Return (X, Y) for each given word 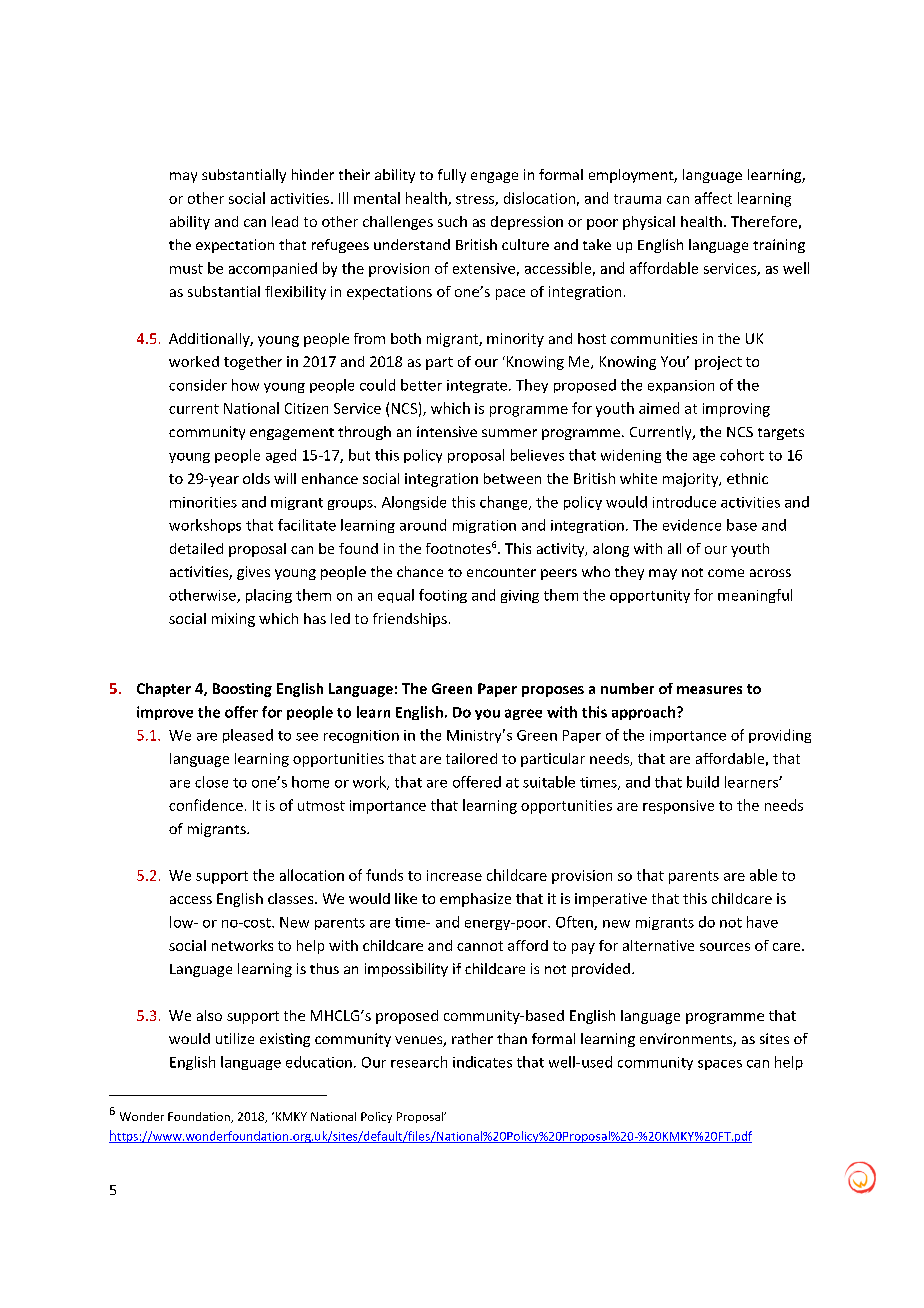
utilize (235, 1038)
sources (725, 947)
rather (472, 1038)
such (452, 221)
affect (713, 198)
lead (285, 221)
